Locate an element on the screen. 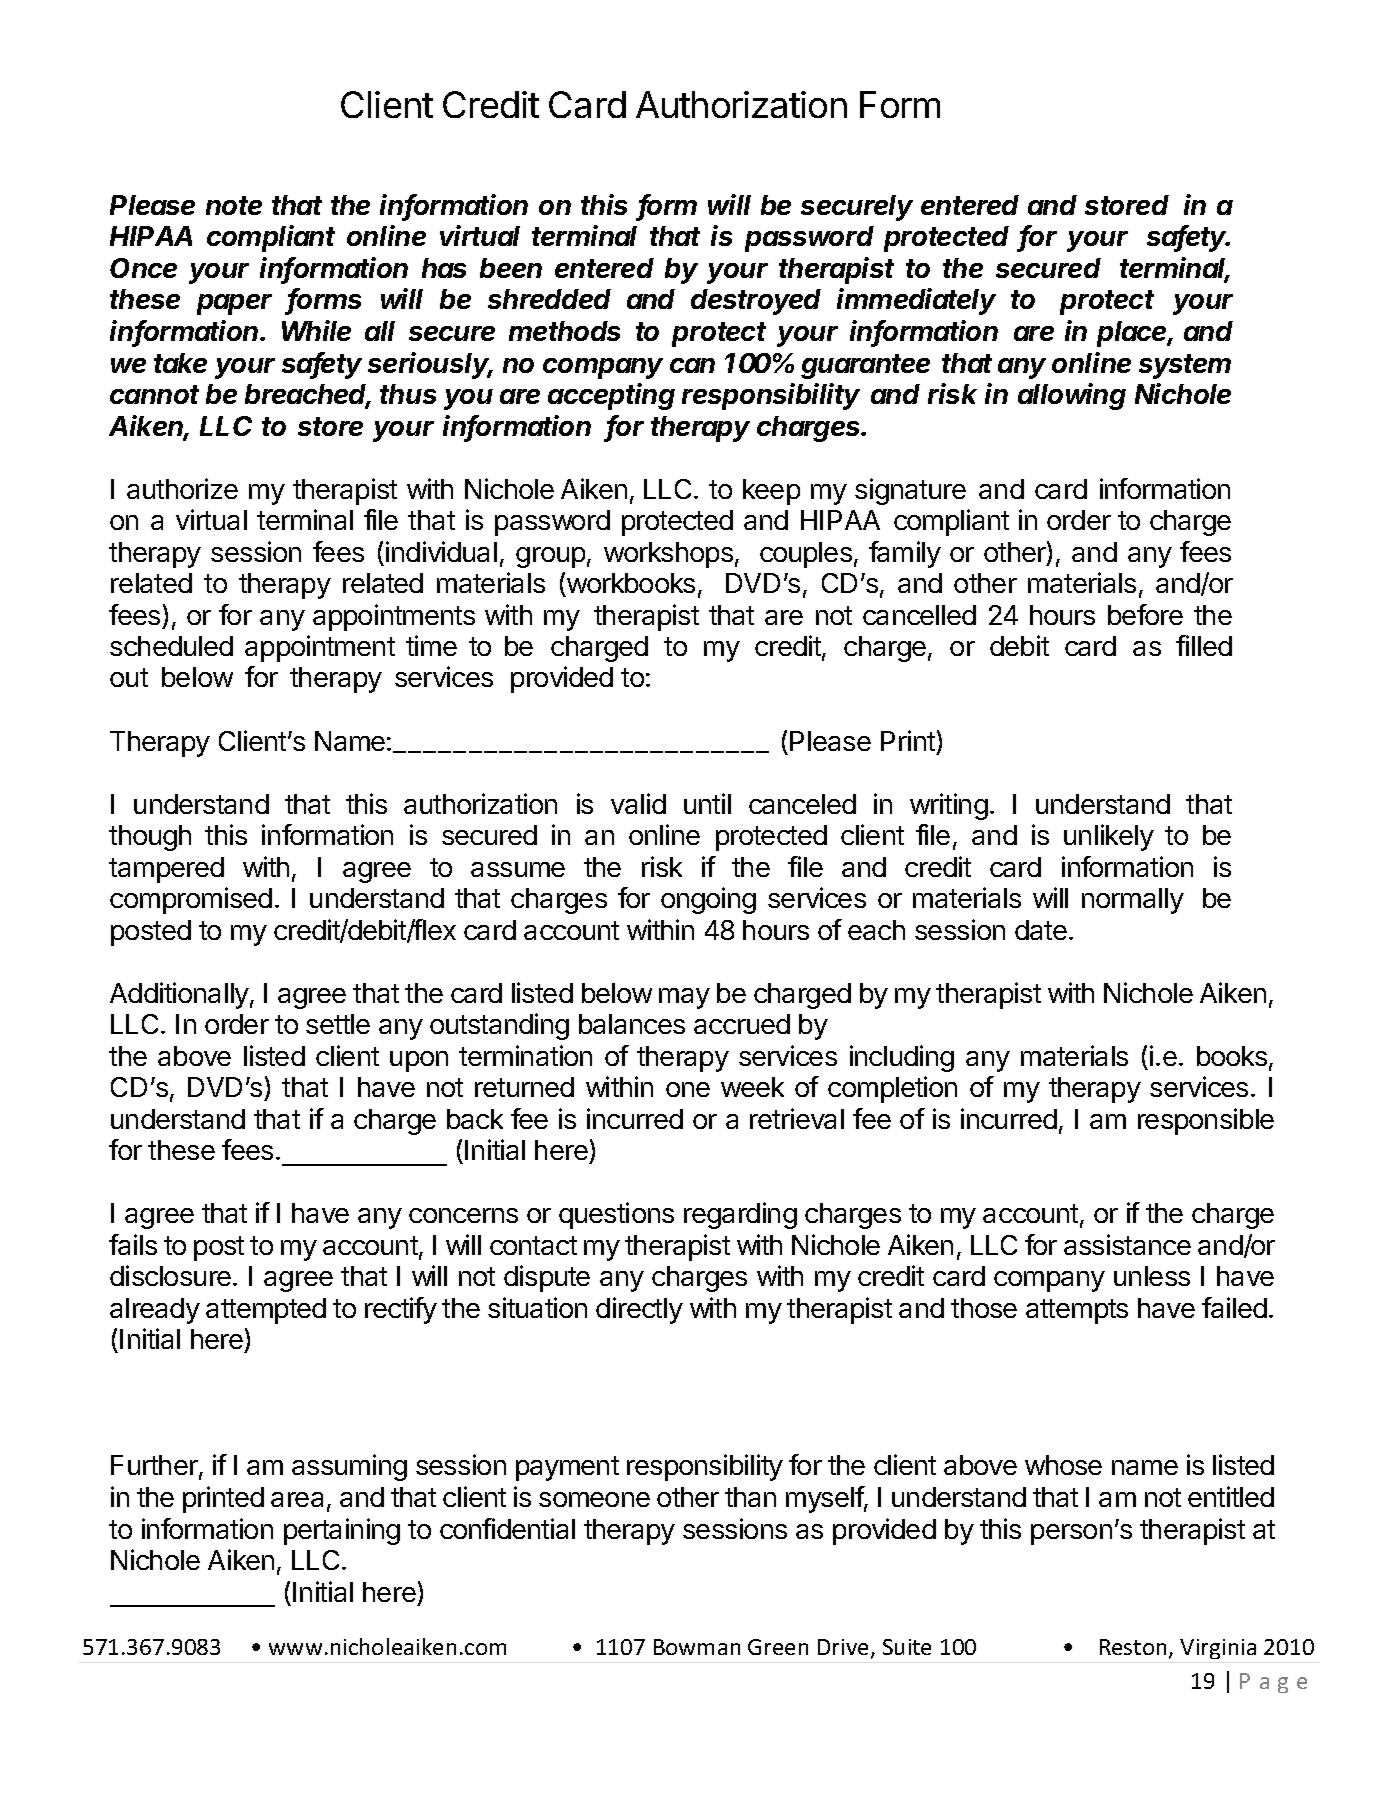 This screenshot has height=1809, width=1398. filled is located at coordinates (1204, 645).
